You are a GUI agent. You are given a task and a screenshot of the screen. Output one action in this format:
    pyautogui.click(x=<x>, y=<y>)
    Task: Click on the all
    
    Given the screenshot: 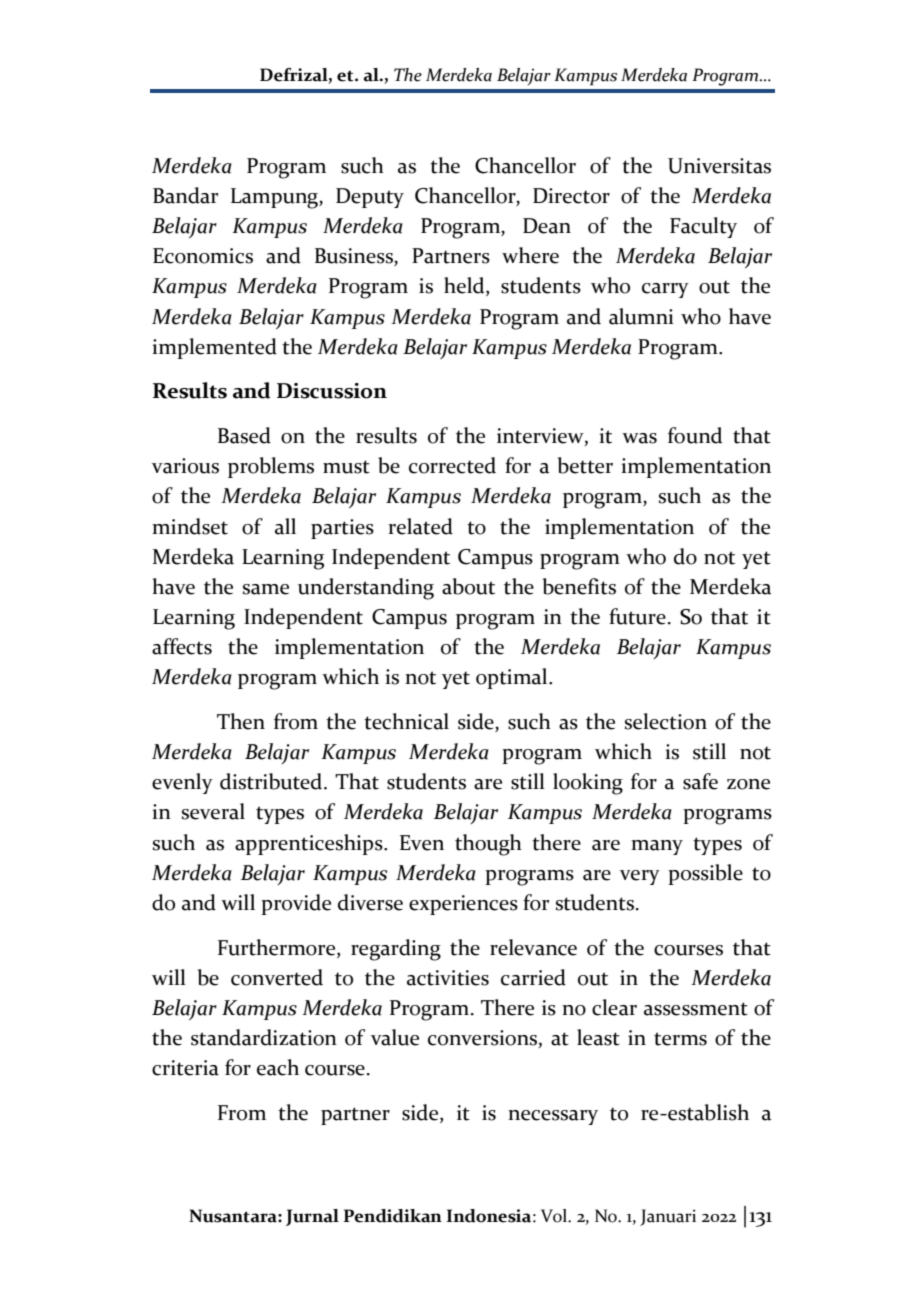 What is the action you would take?
    pyautogui.click(x=285, y=526)
